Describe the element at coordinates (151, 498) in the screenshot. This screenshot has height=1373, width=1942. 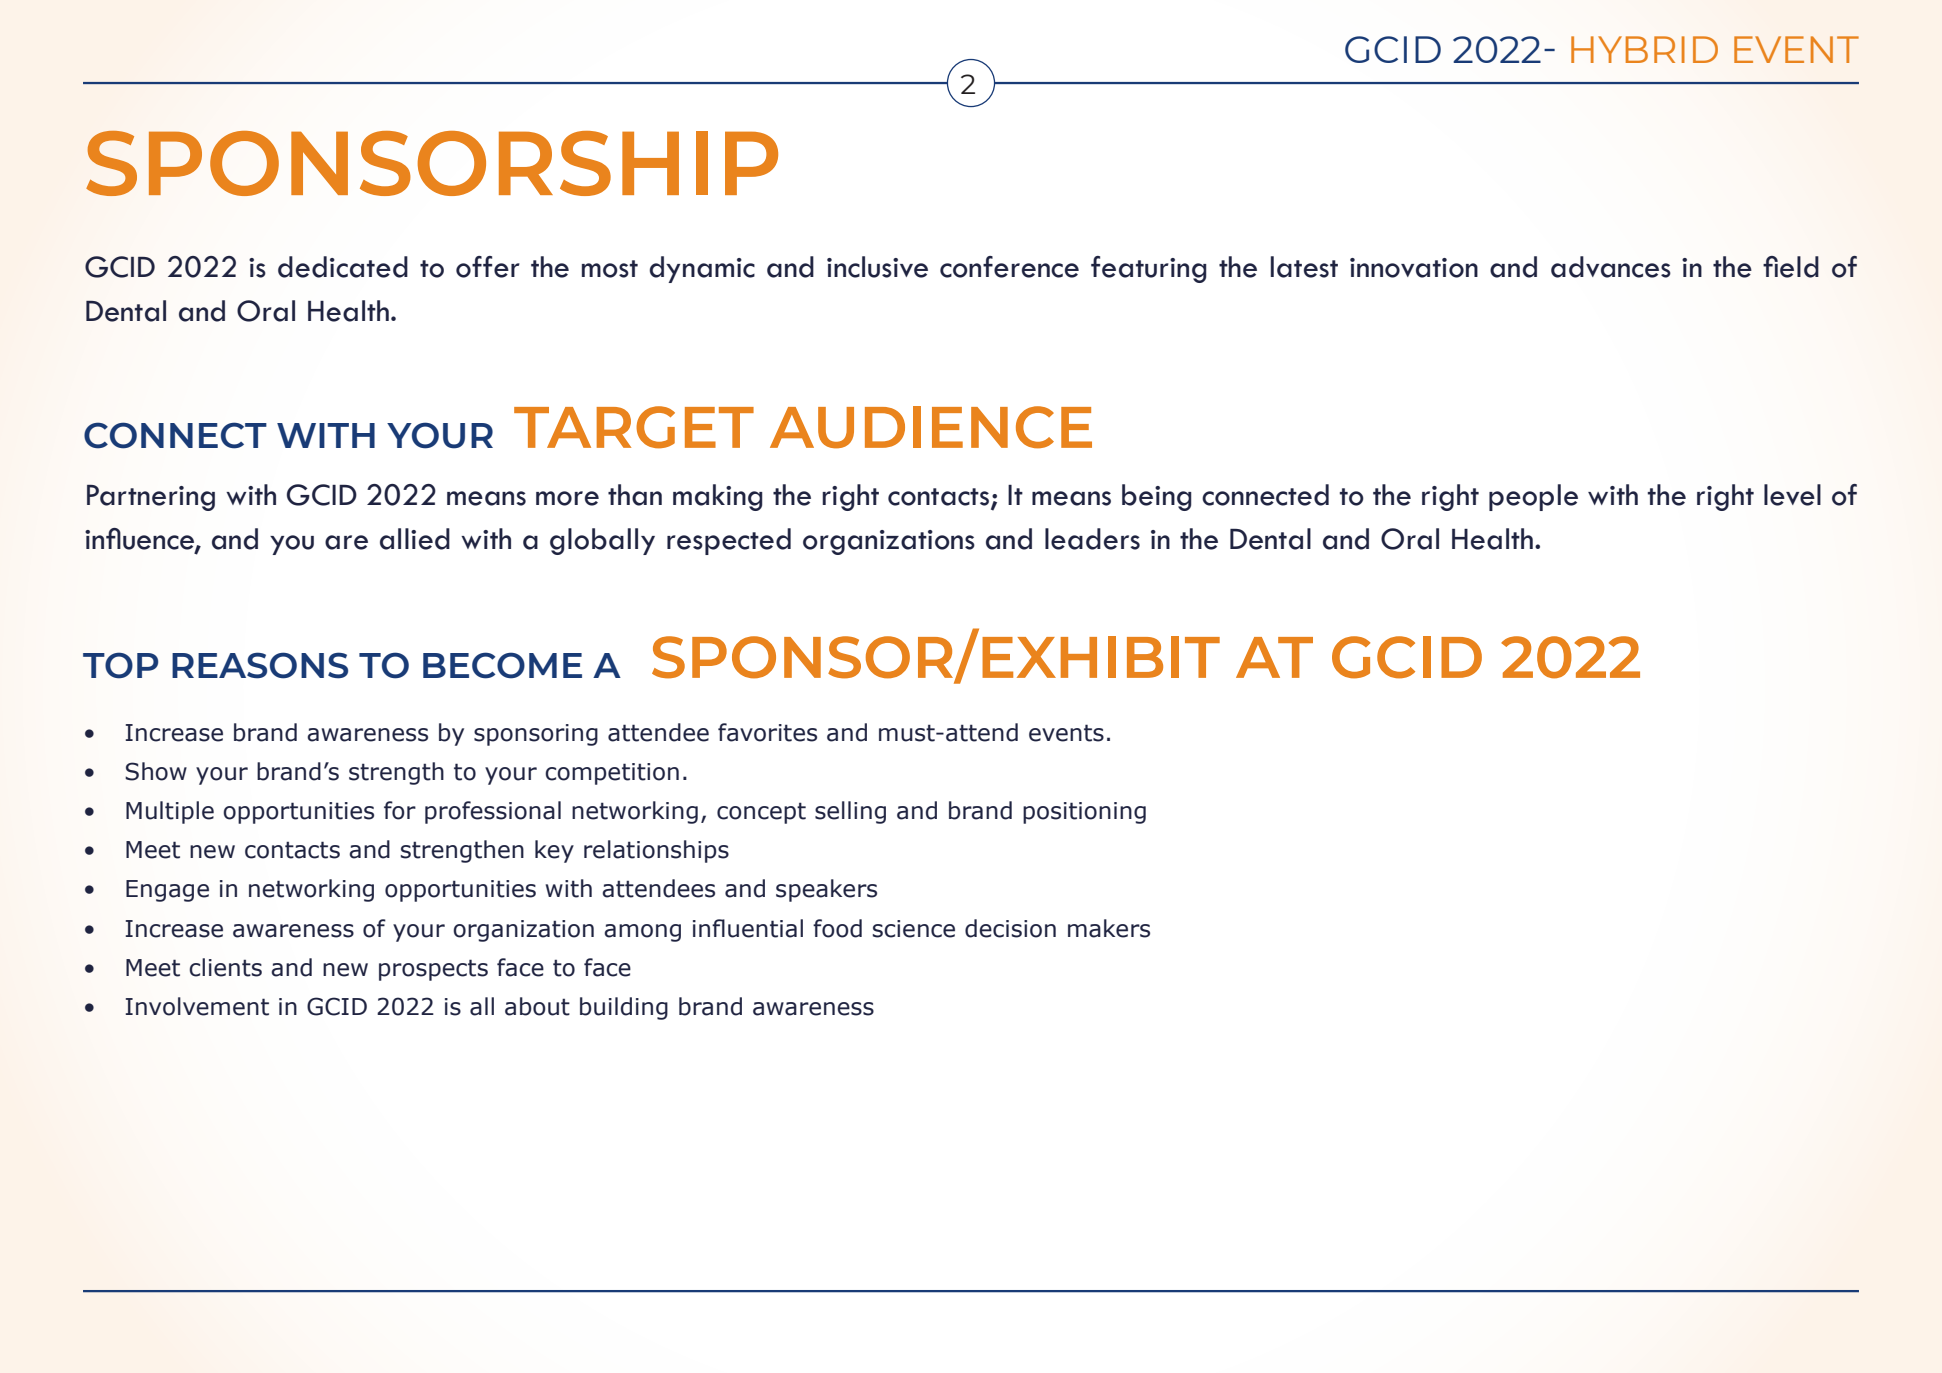
I see `Partnering` at that location.
